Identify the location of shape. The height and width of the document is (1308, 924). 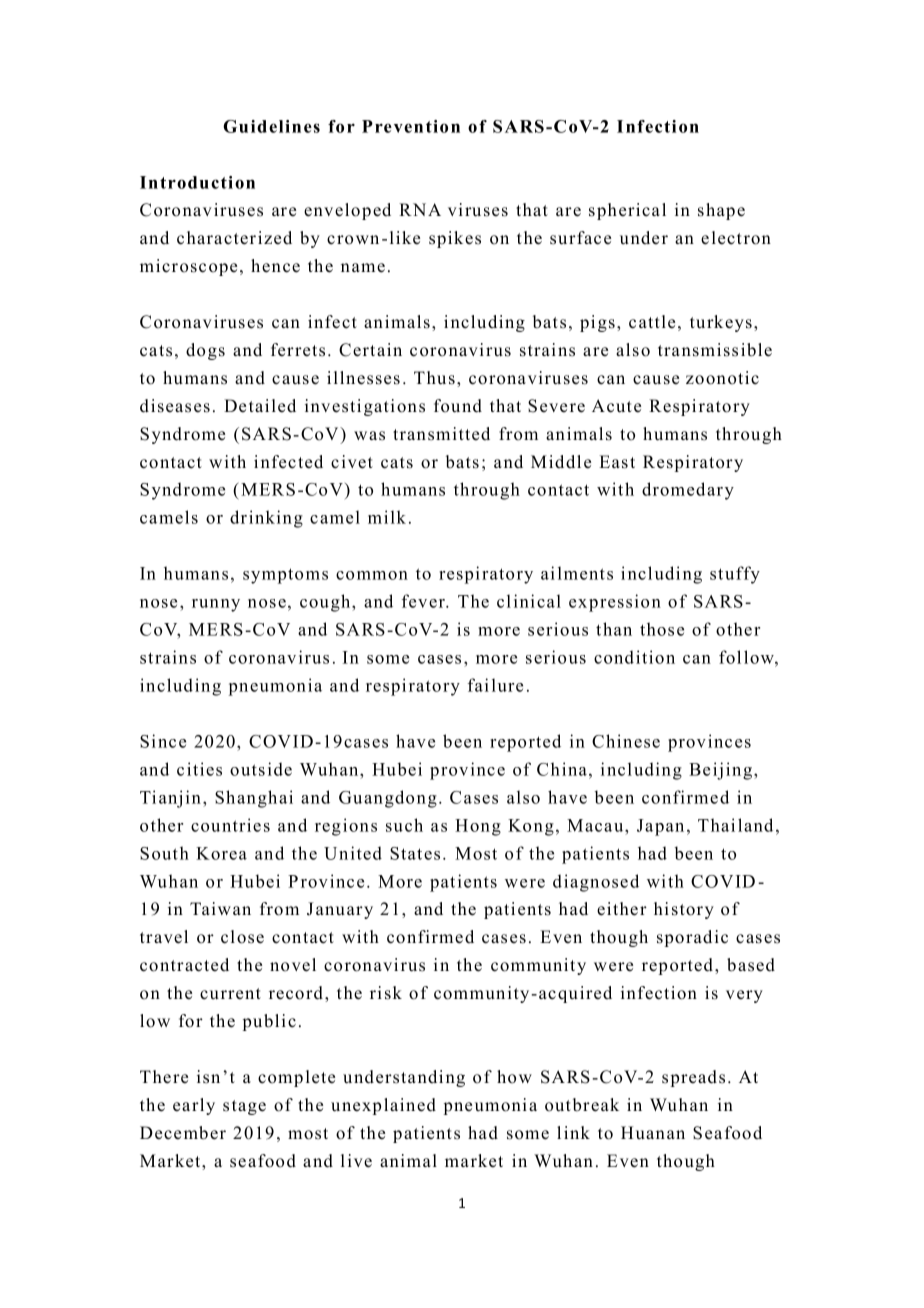
(721, 211).
